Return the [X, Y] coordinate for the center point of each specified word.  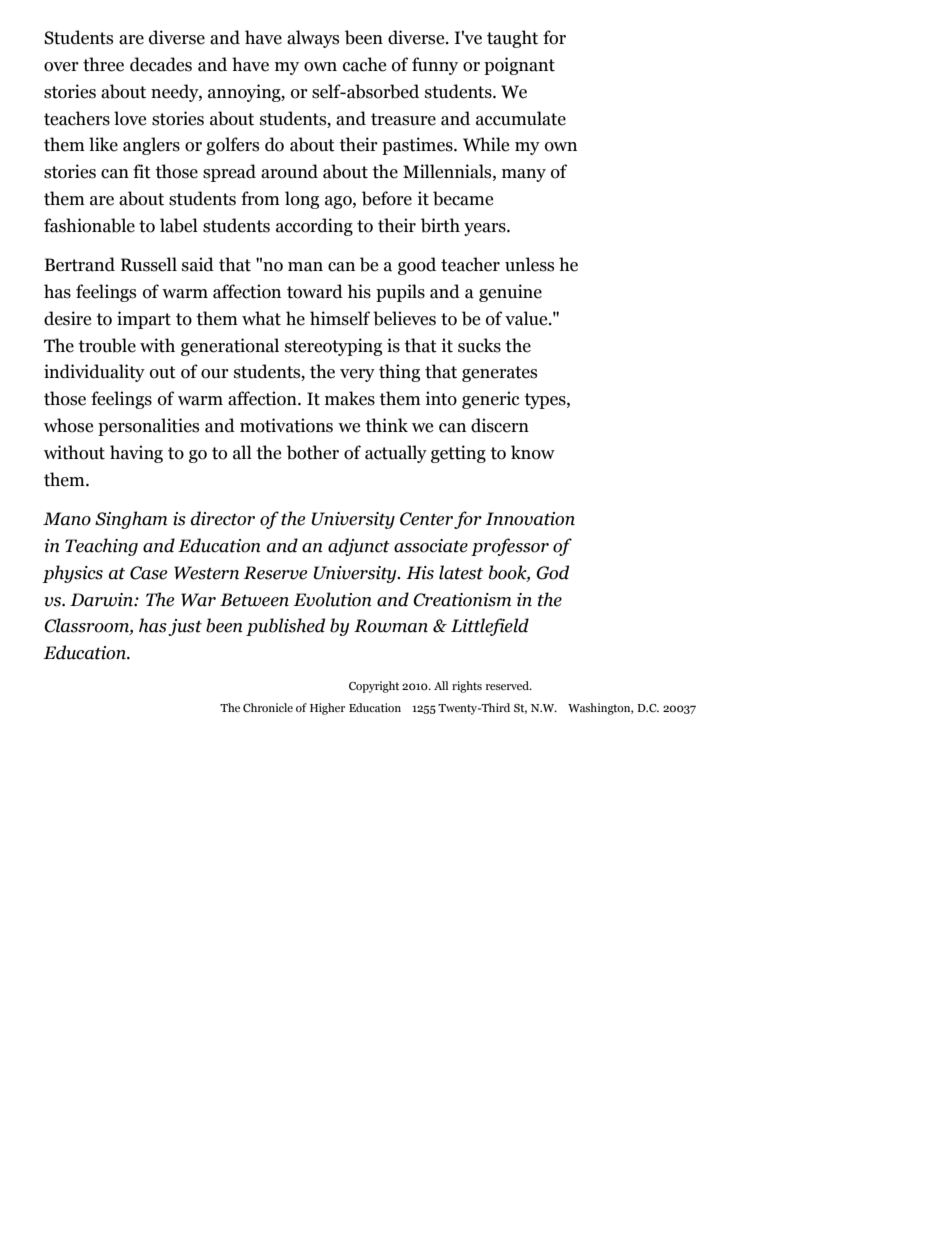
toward [315, 291]
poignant [519, 66]
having [136, 454]
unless [529, 264]
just [185, 627]
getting [458, 454]
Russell [149, 264]
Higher [327, 709]
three [103, 64]
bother [313, 452]
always [313, 39]
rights [467, 687]
